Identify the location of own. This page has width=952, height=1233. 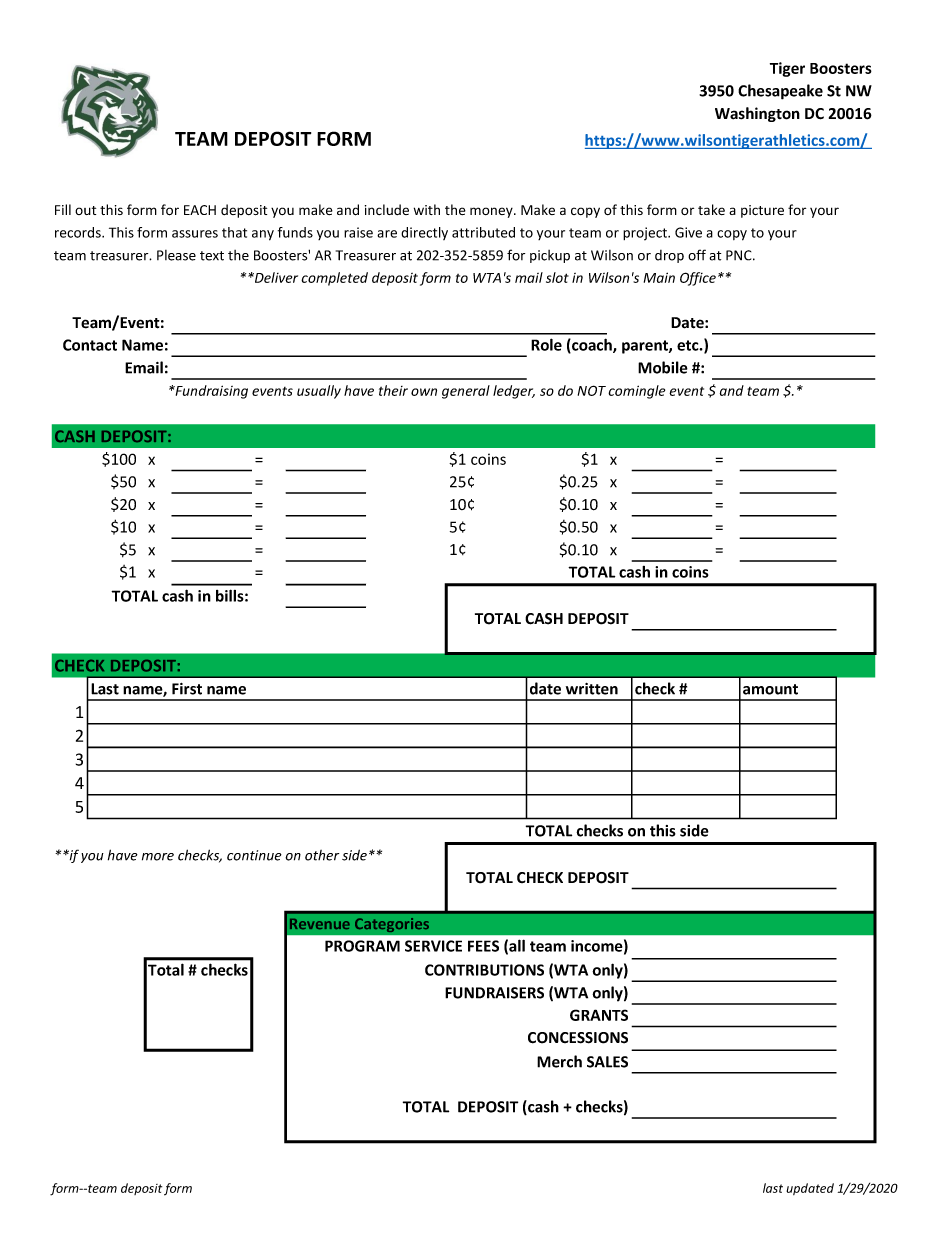
(424, 392).
